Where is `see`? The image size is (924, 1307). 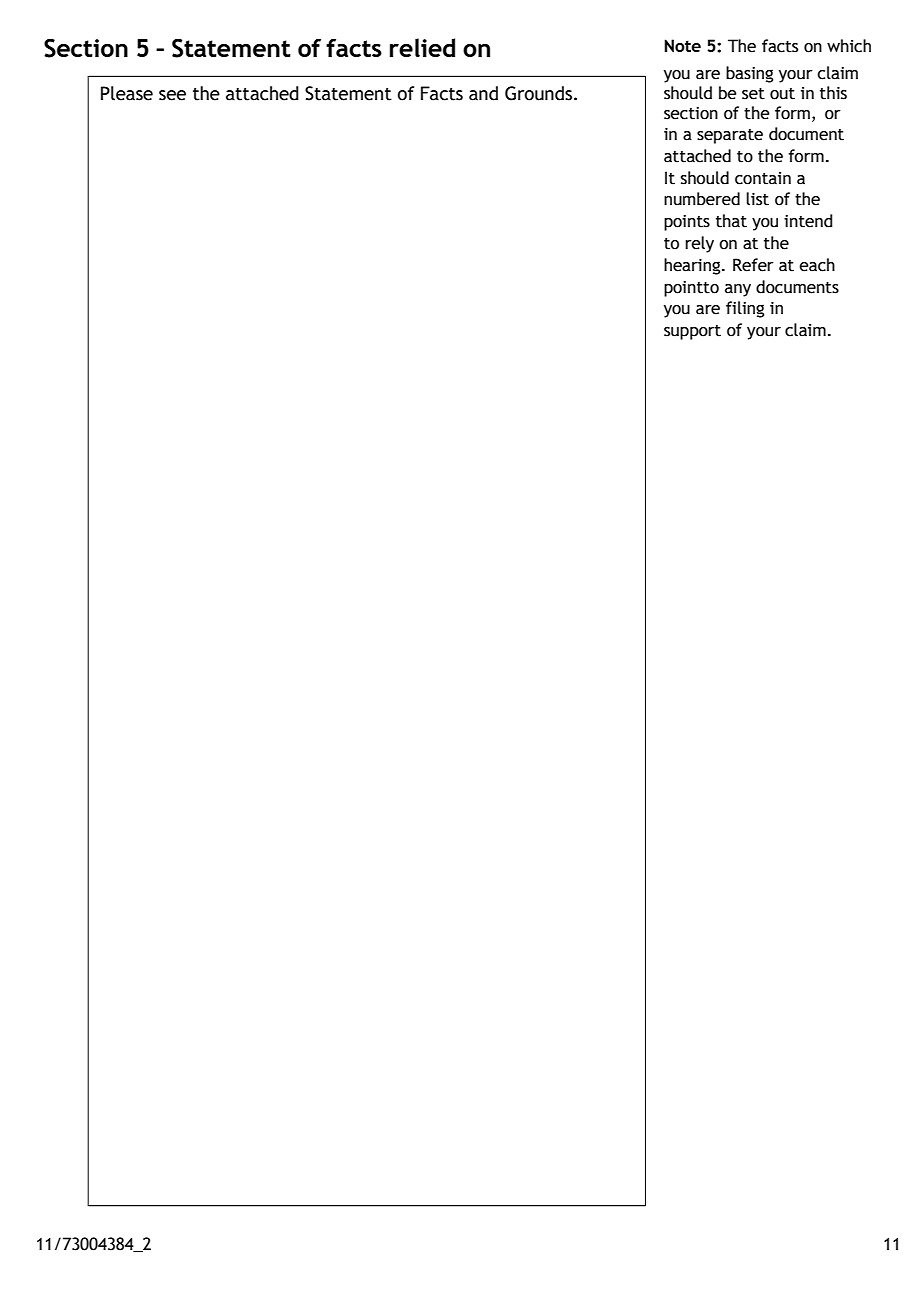 see is located at coordinates (172, 95).
